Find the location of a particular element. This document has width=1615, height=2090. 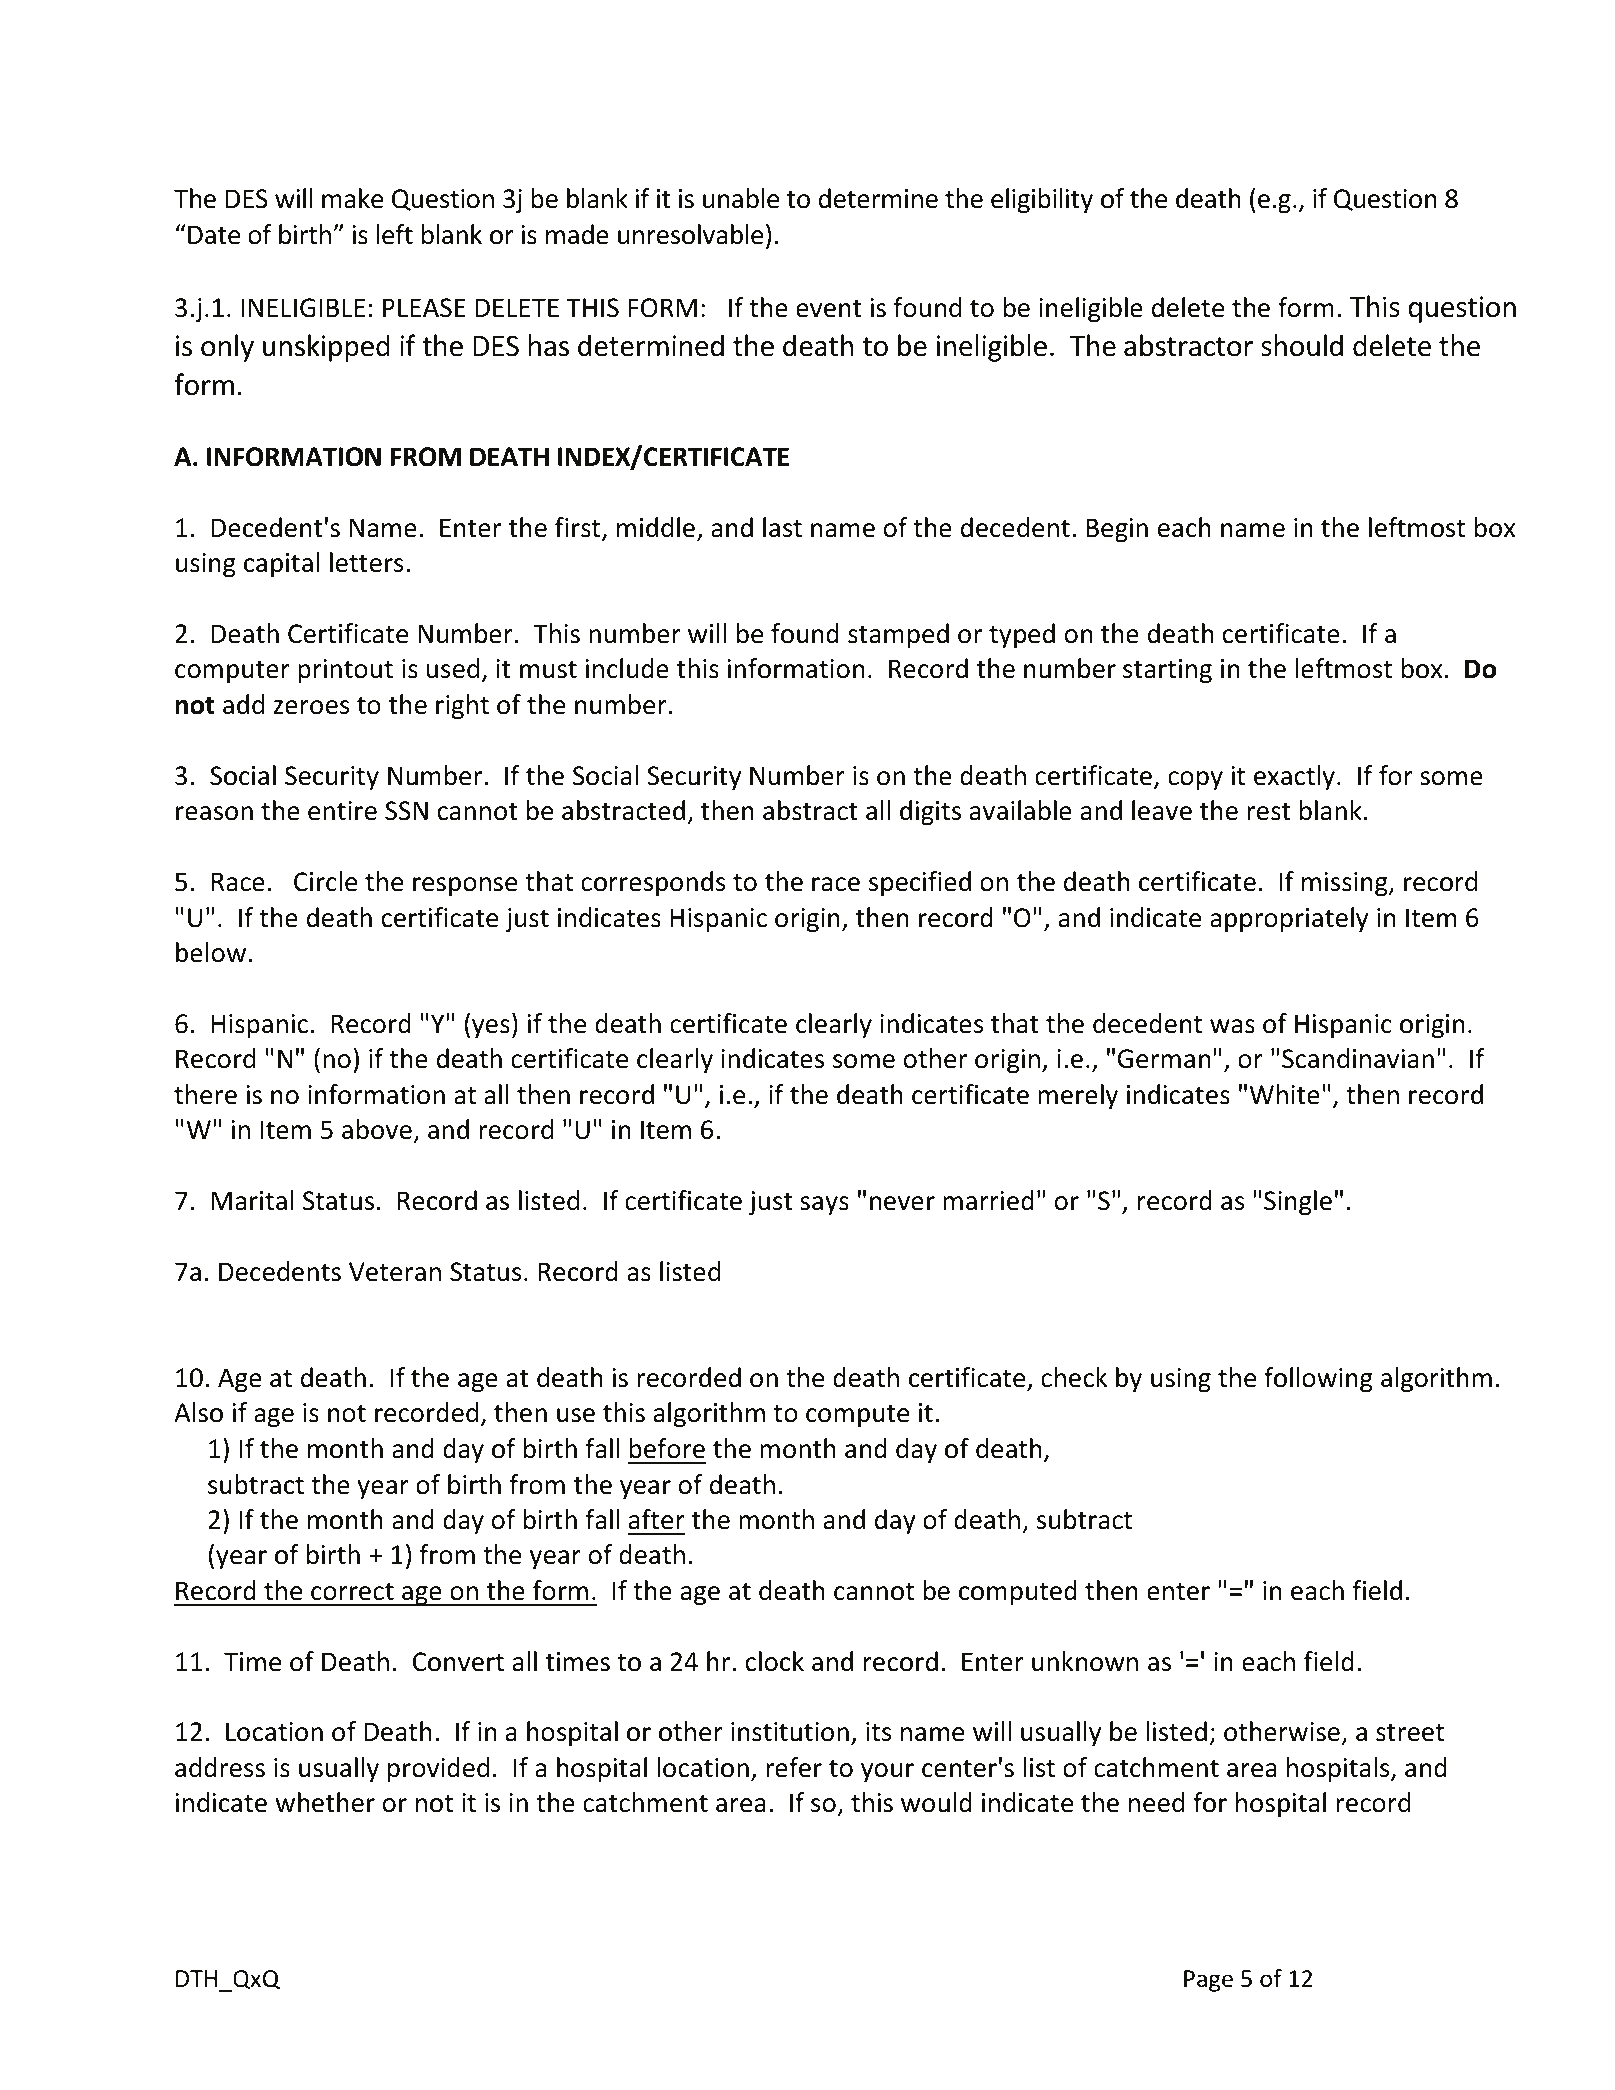

above is located at coordinates (377, 1129).
